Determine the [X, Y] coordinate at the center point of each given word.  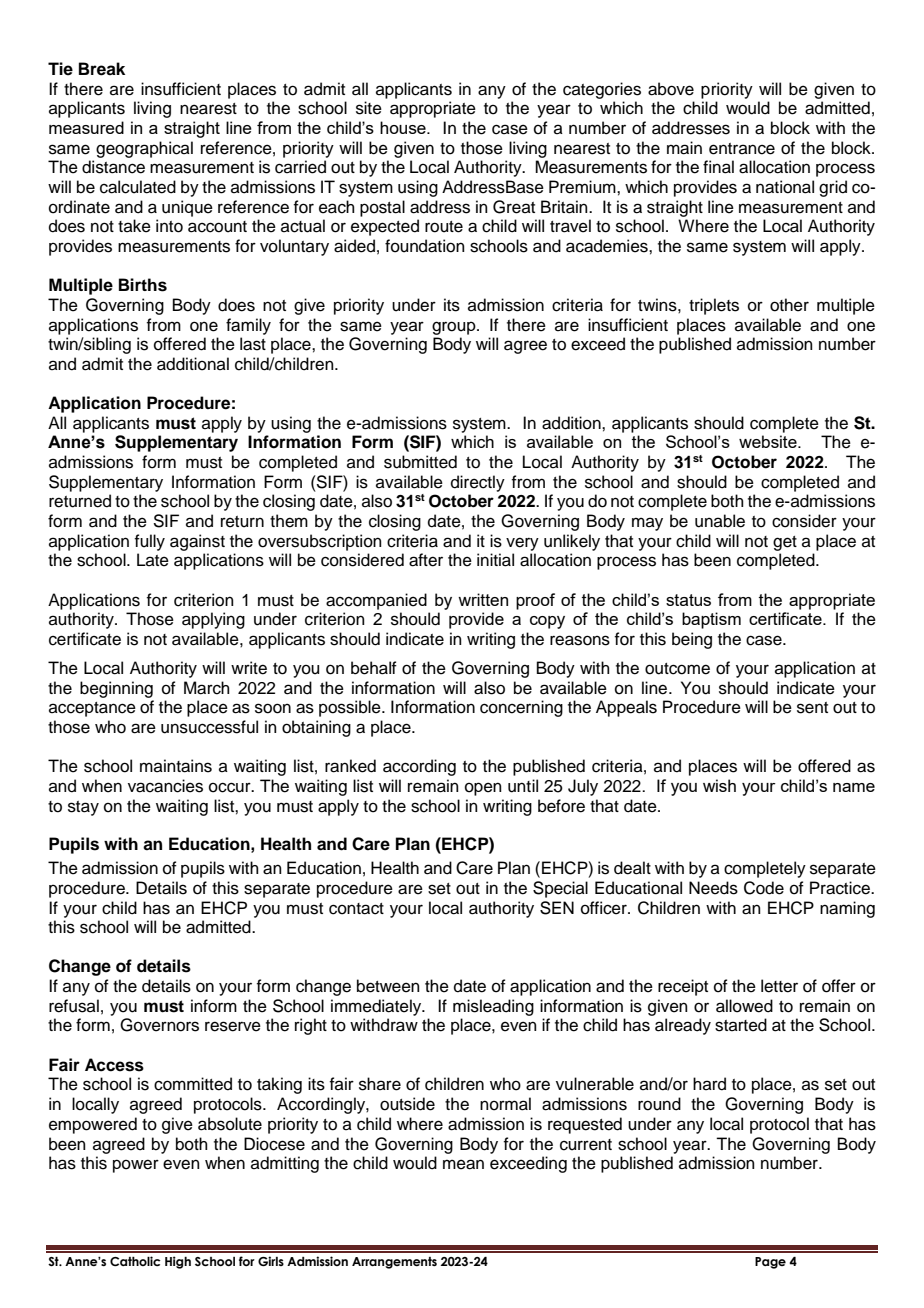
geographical [144, 149]
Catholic [135, 1261]
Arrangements [394, 1263]
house [404, 127]
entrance [742, 149]
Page [770, 1263]
